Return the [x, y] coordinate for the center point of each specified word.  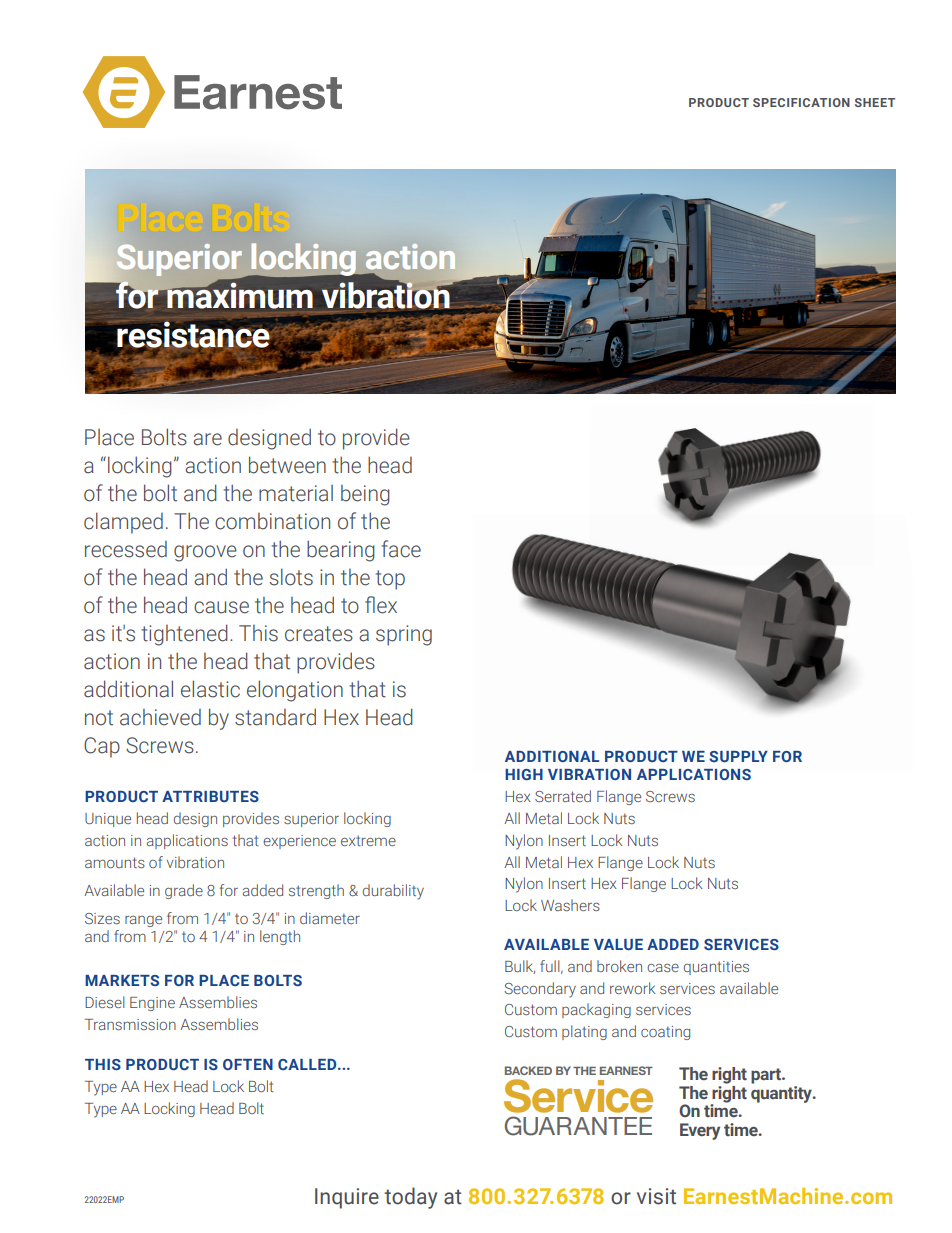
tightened [184, 635]
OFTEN [248, 1064]
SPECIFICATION [801, 102]
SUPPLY [738, 756]
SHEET [875, 102]
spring [404, 635]
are [207, 439]
